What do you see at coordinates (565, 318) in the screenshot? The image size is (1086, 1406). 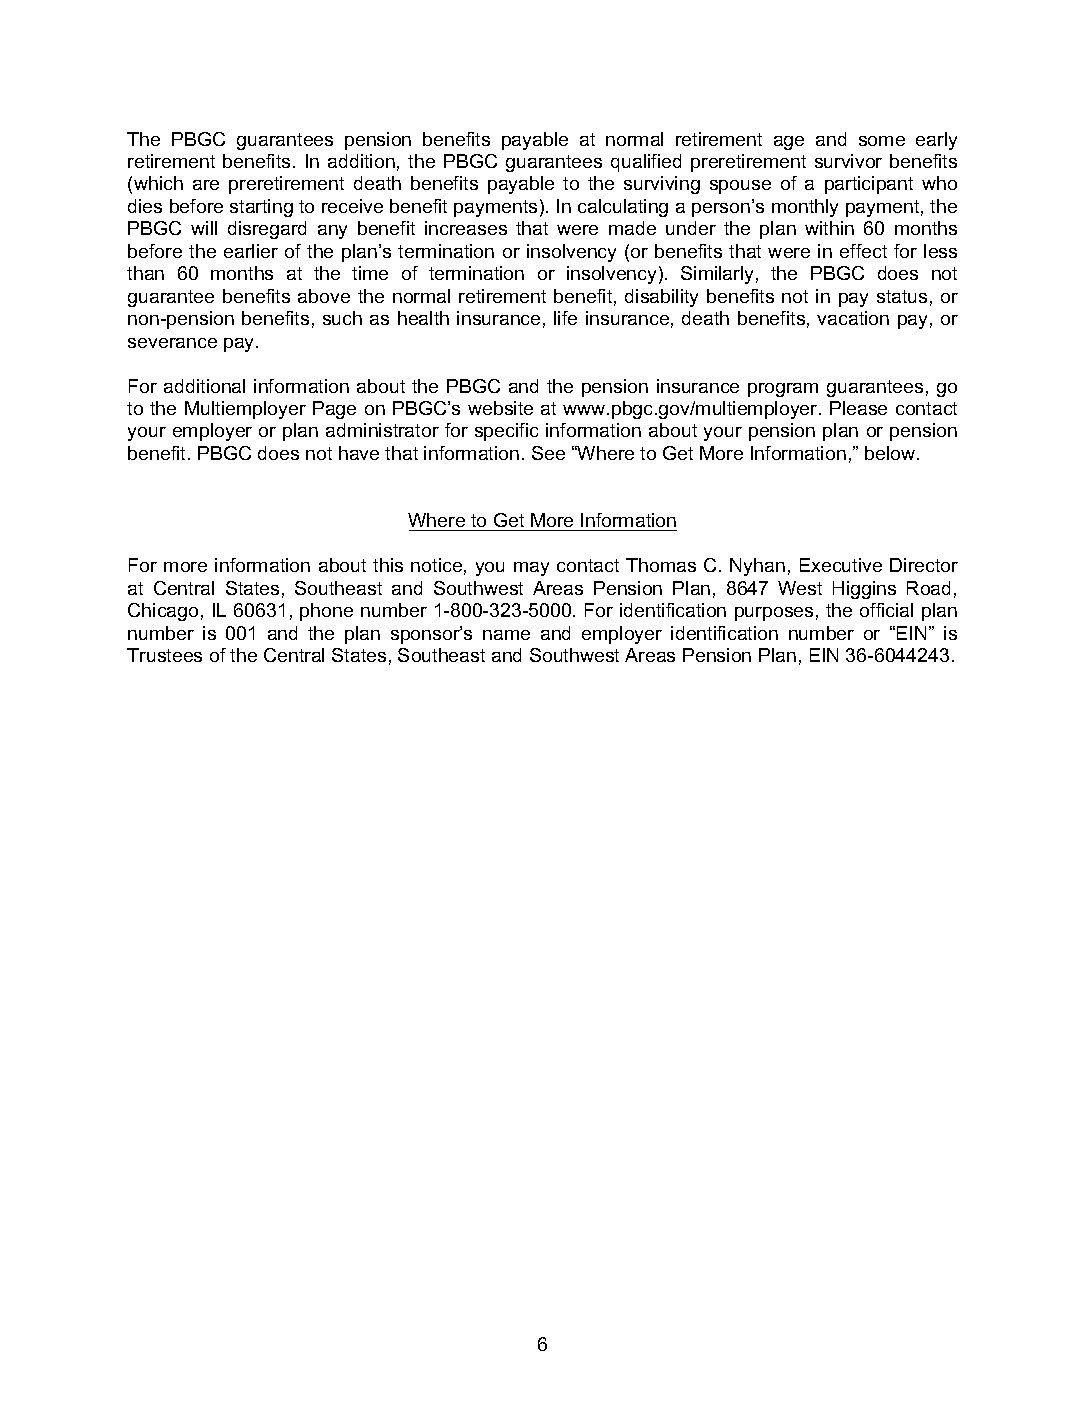 I see `life` at bounding box center [565, 318].
